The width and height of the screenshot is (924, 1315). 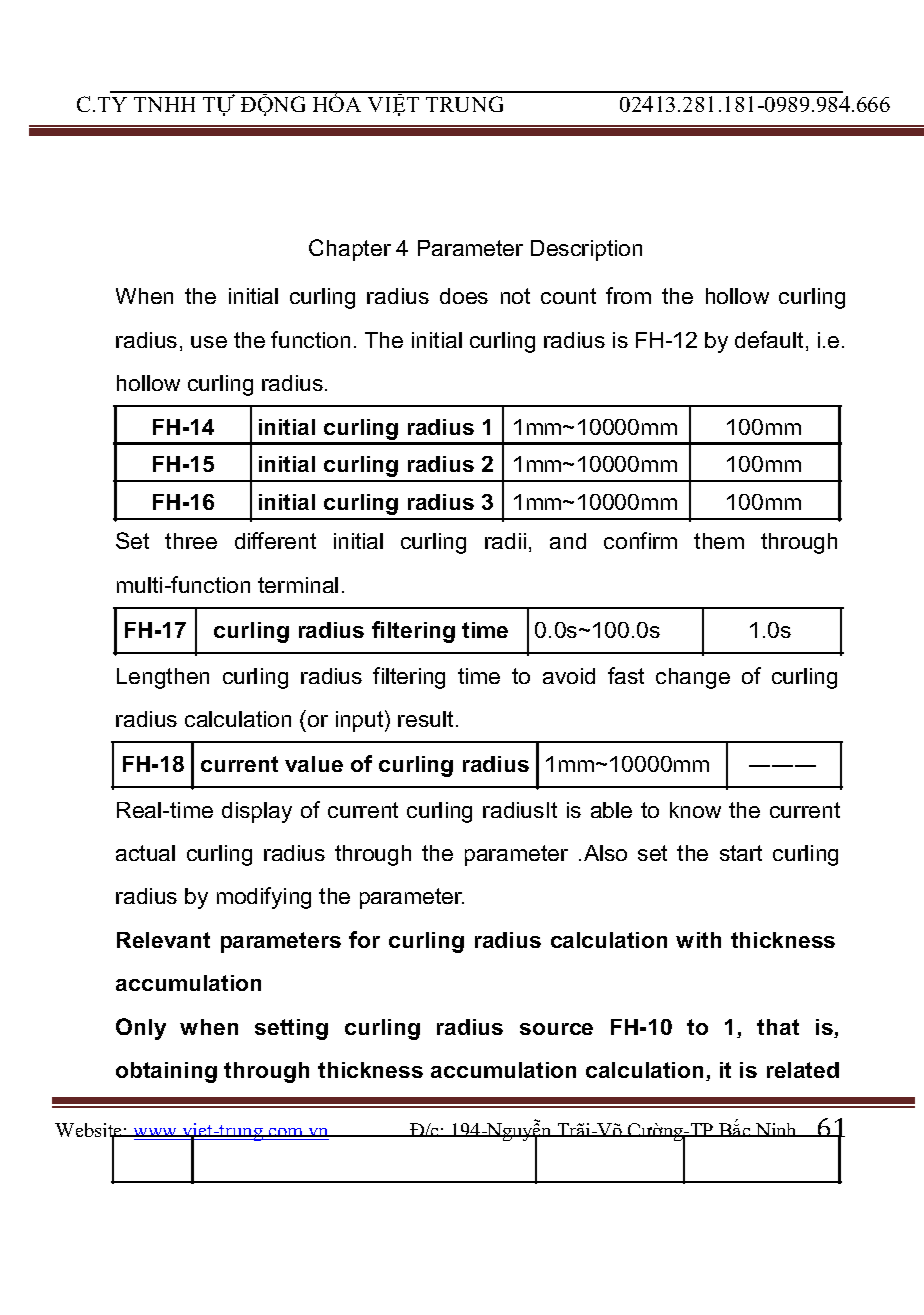 What do you see at coordinates (209, 342) in the screenshot?
I see `use` at bounding box center [209, 342].
